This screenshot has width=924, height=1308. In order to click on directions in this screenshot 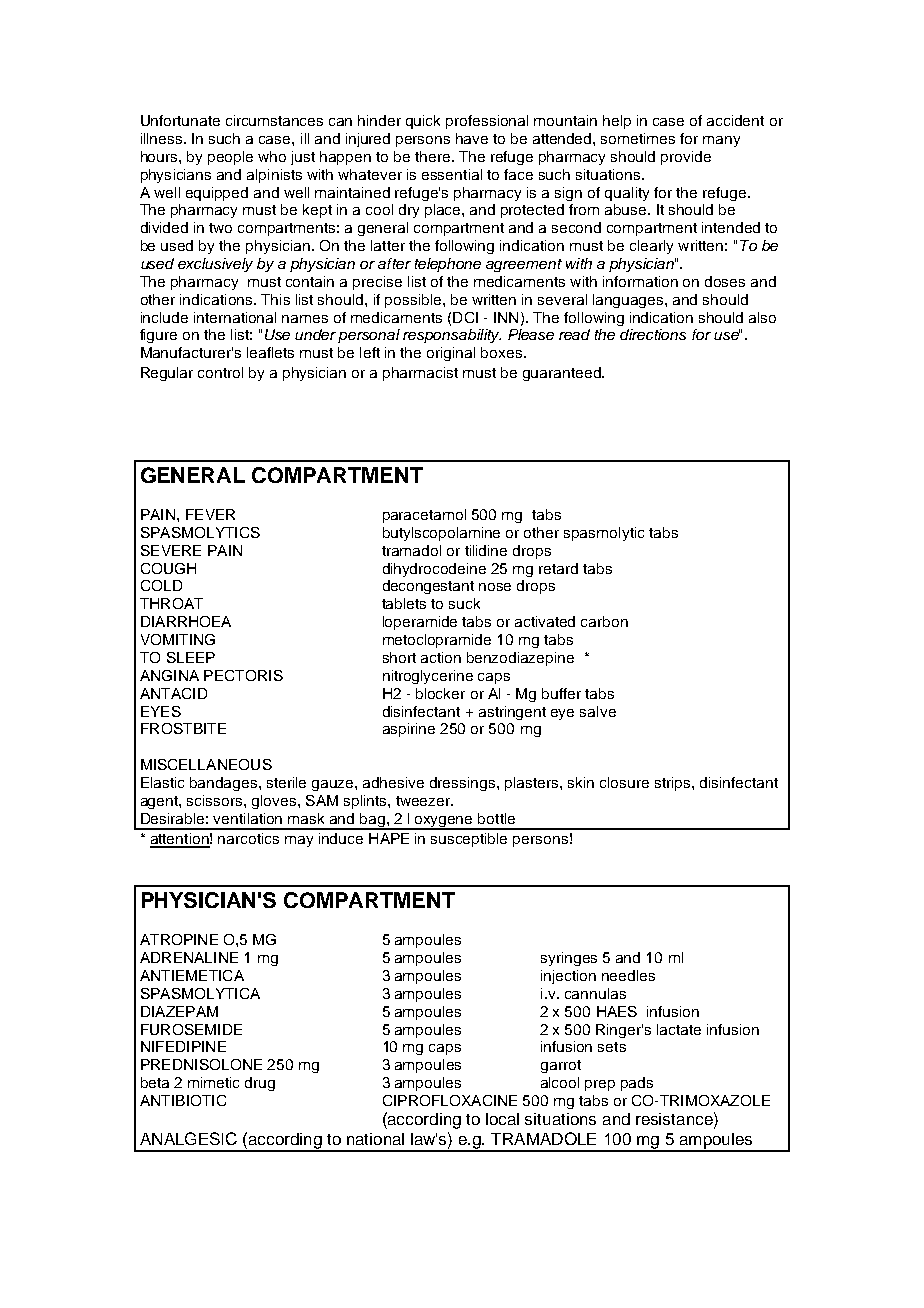, I will do `click(653, 334)`.
